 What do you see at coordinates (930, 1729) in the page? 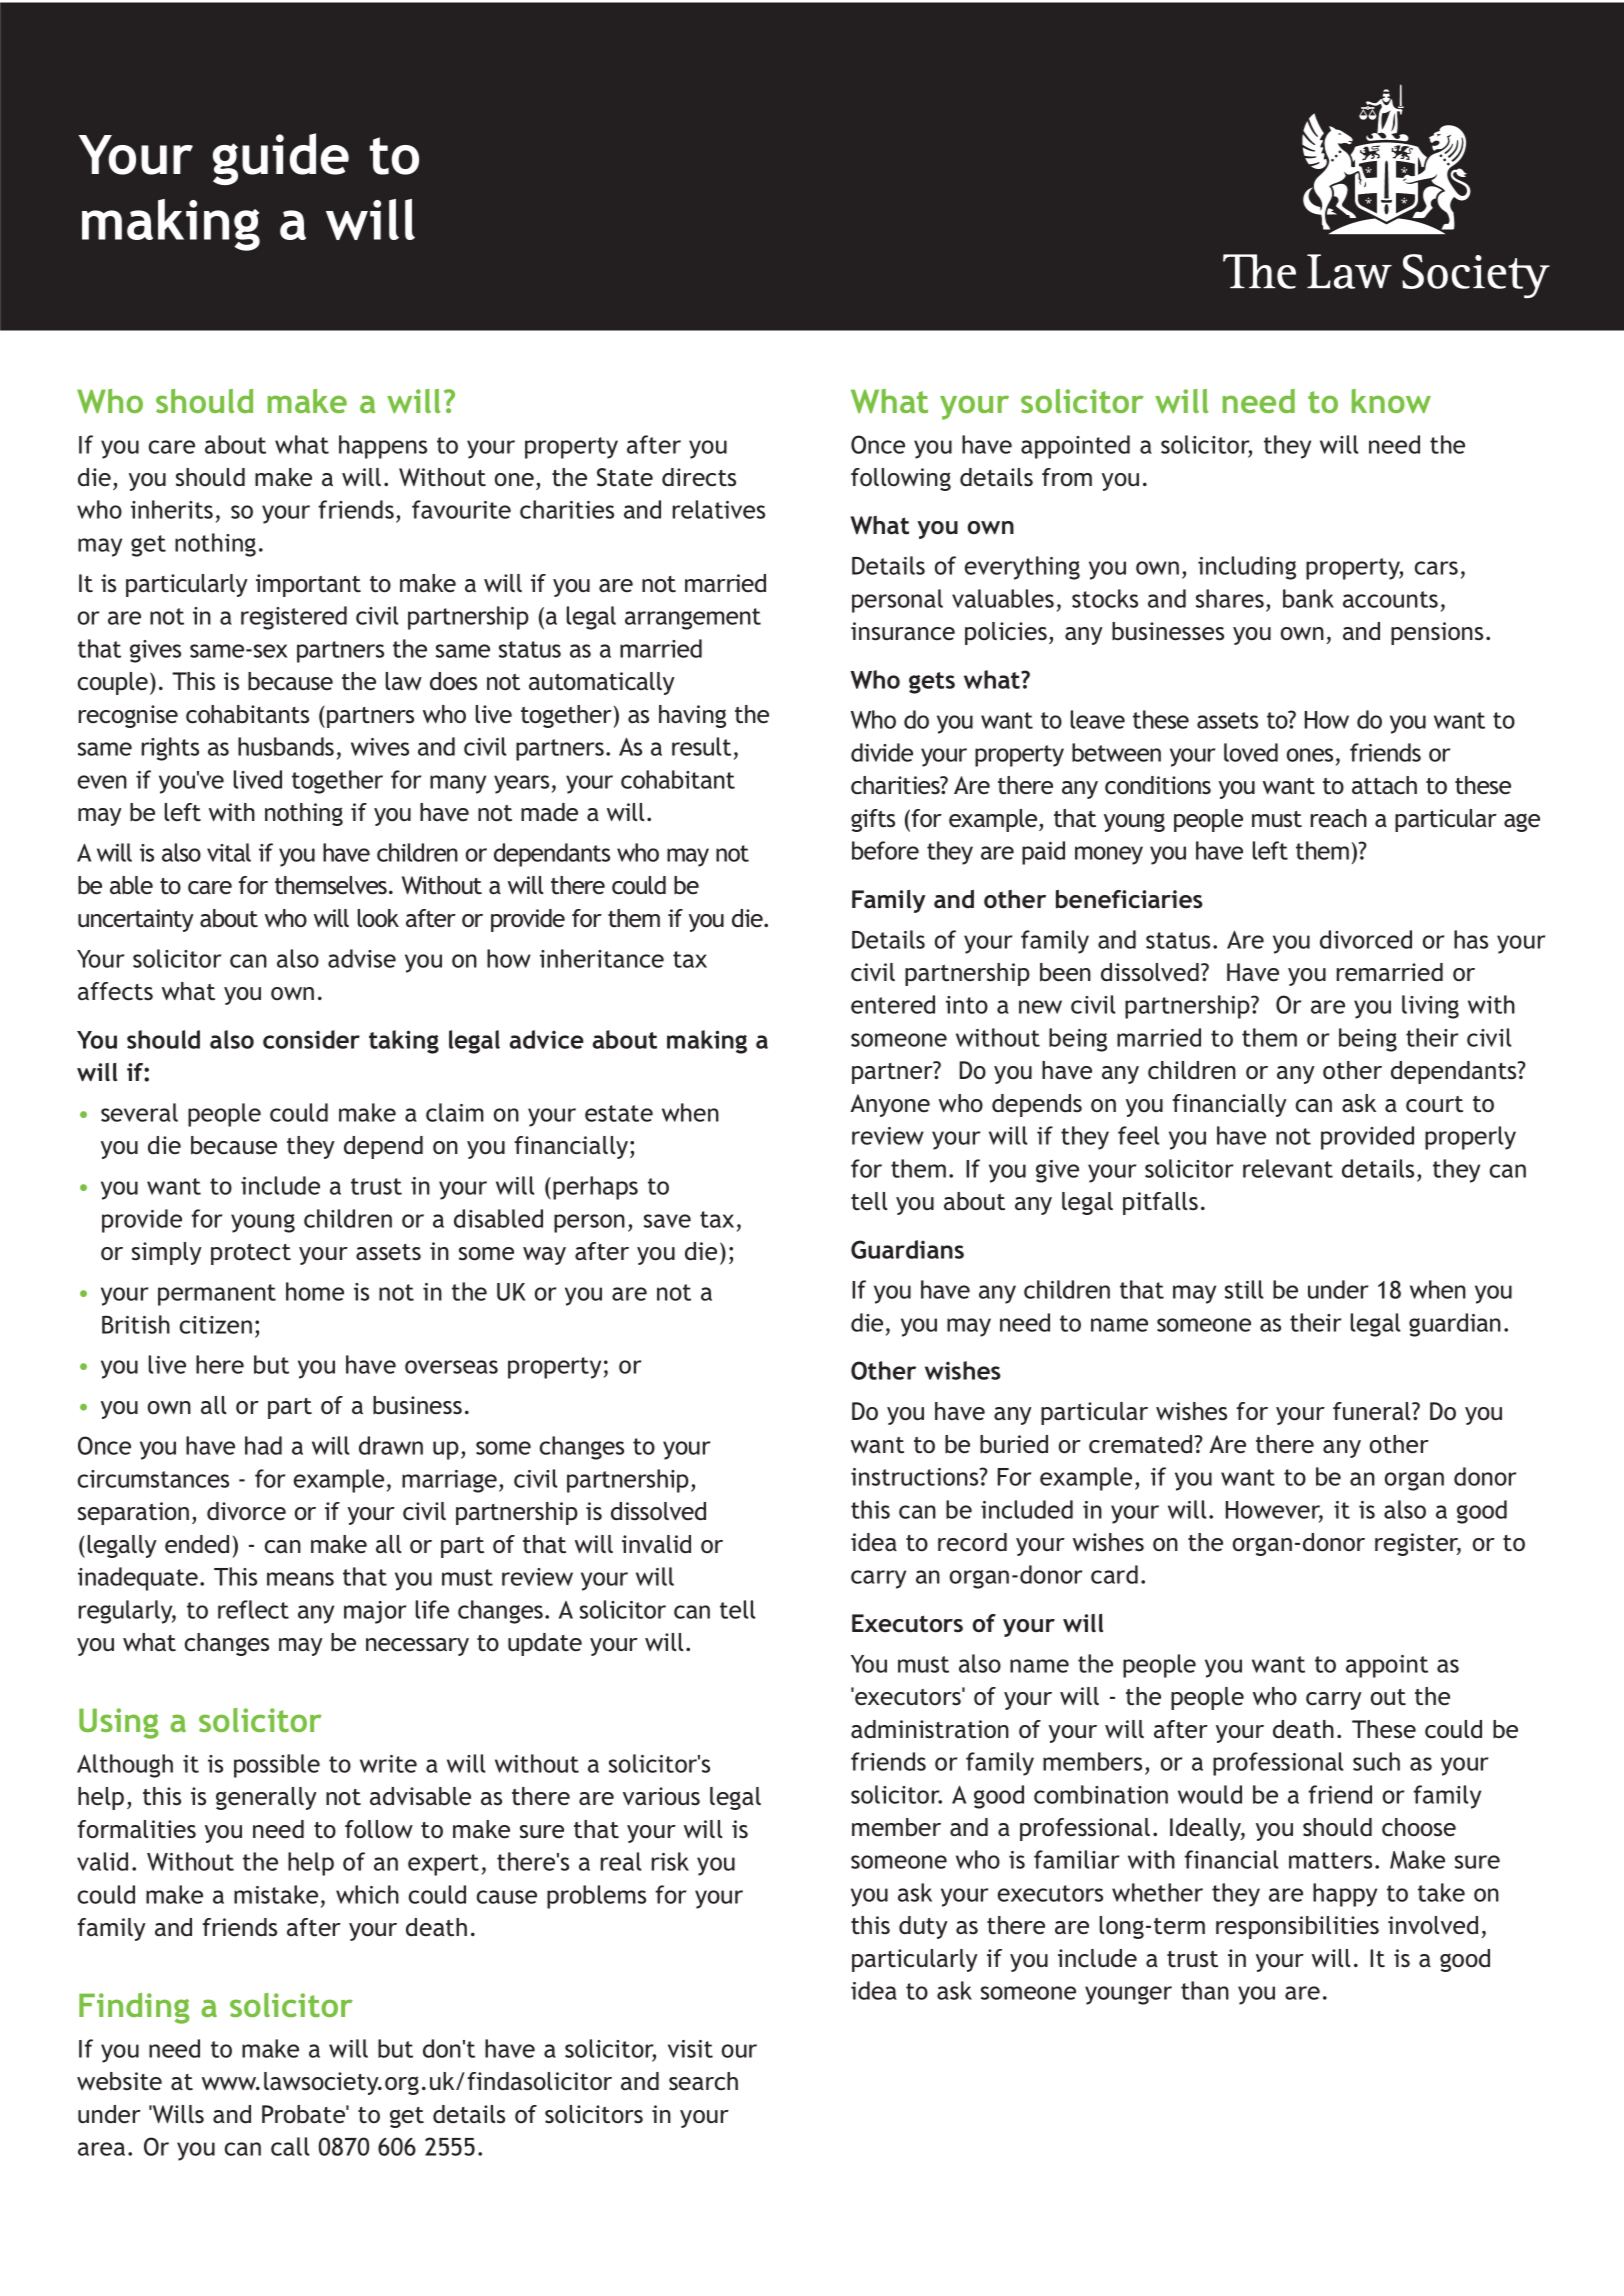
I see `administration` at bounding box center [930, 1729].
